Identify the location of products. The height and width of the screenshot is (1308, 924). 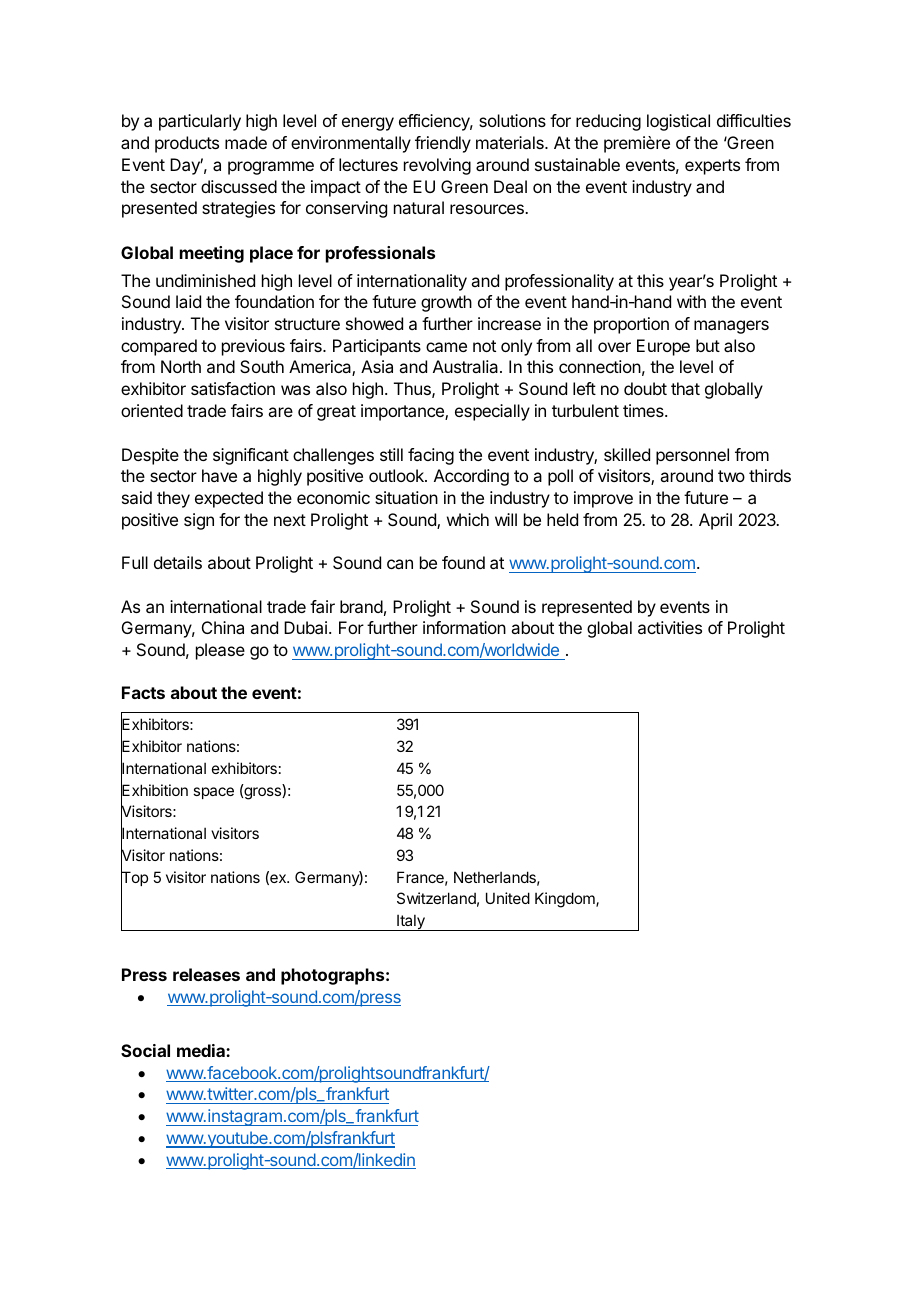
(187, 144).
